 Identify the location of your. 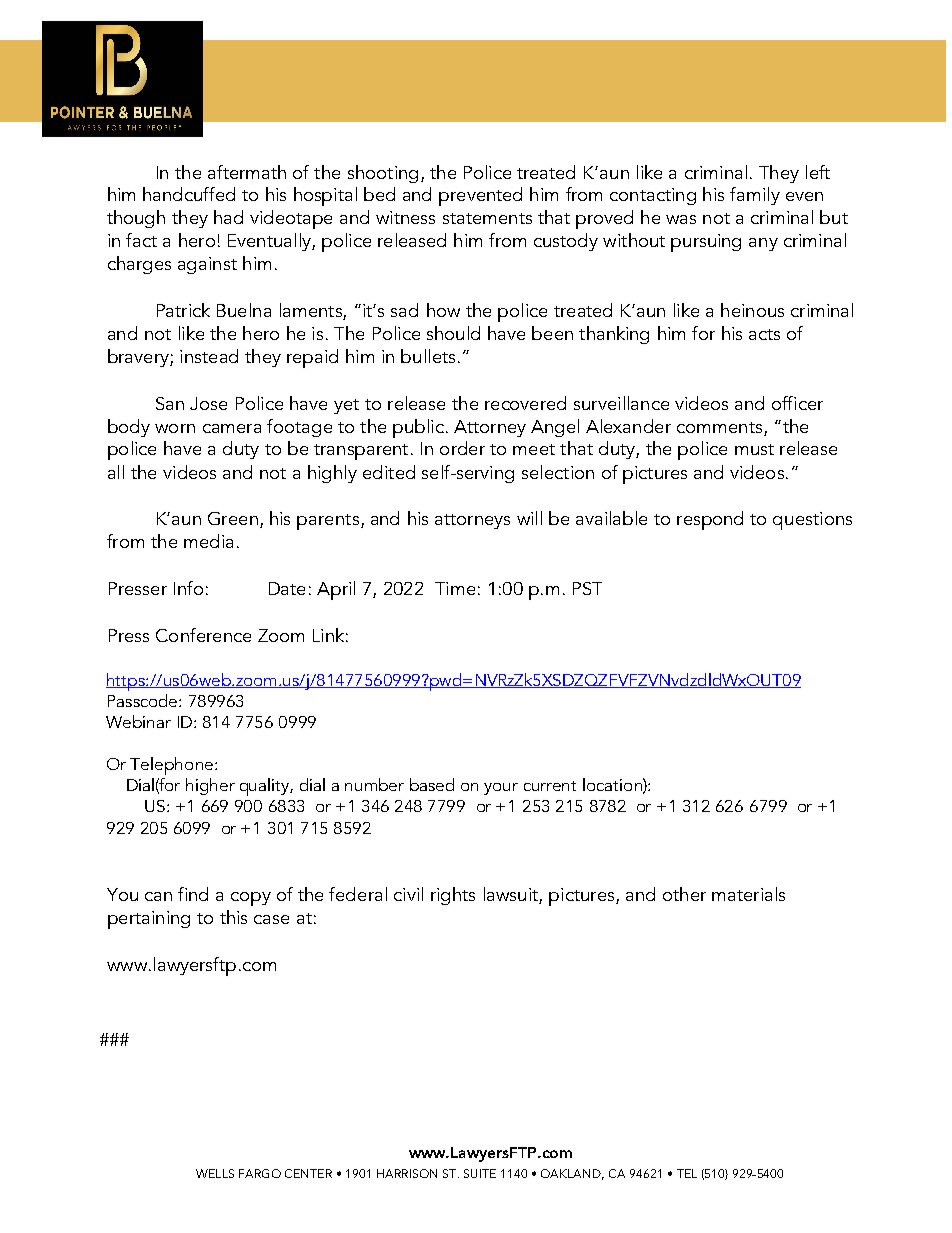
(501, 789).
